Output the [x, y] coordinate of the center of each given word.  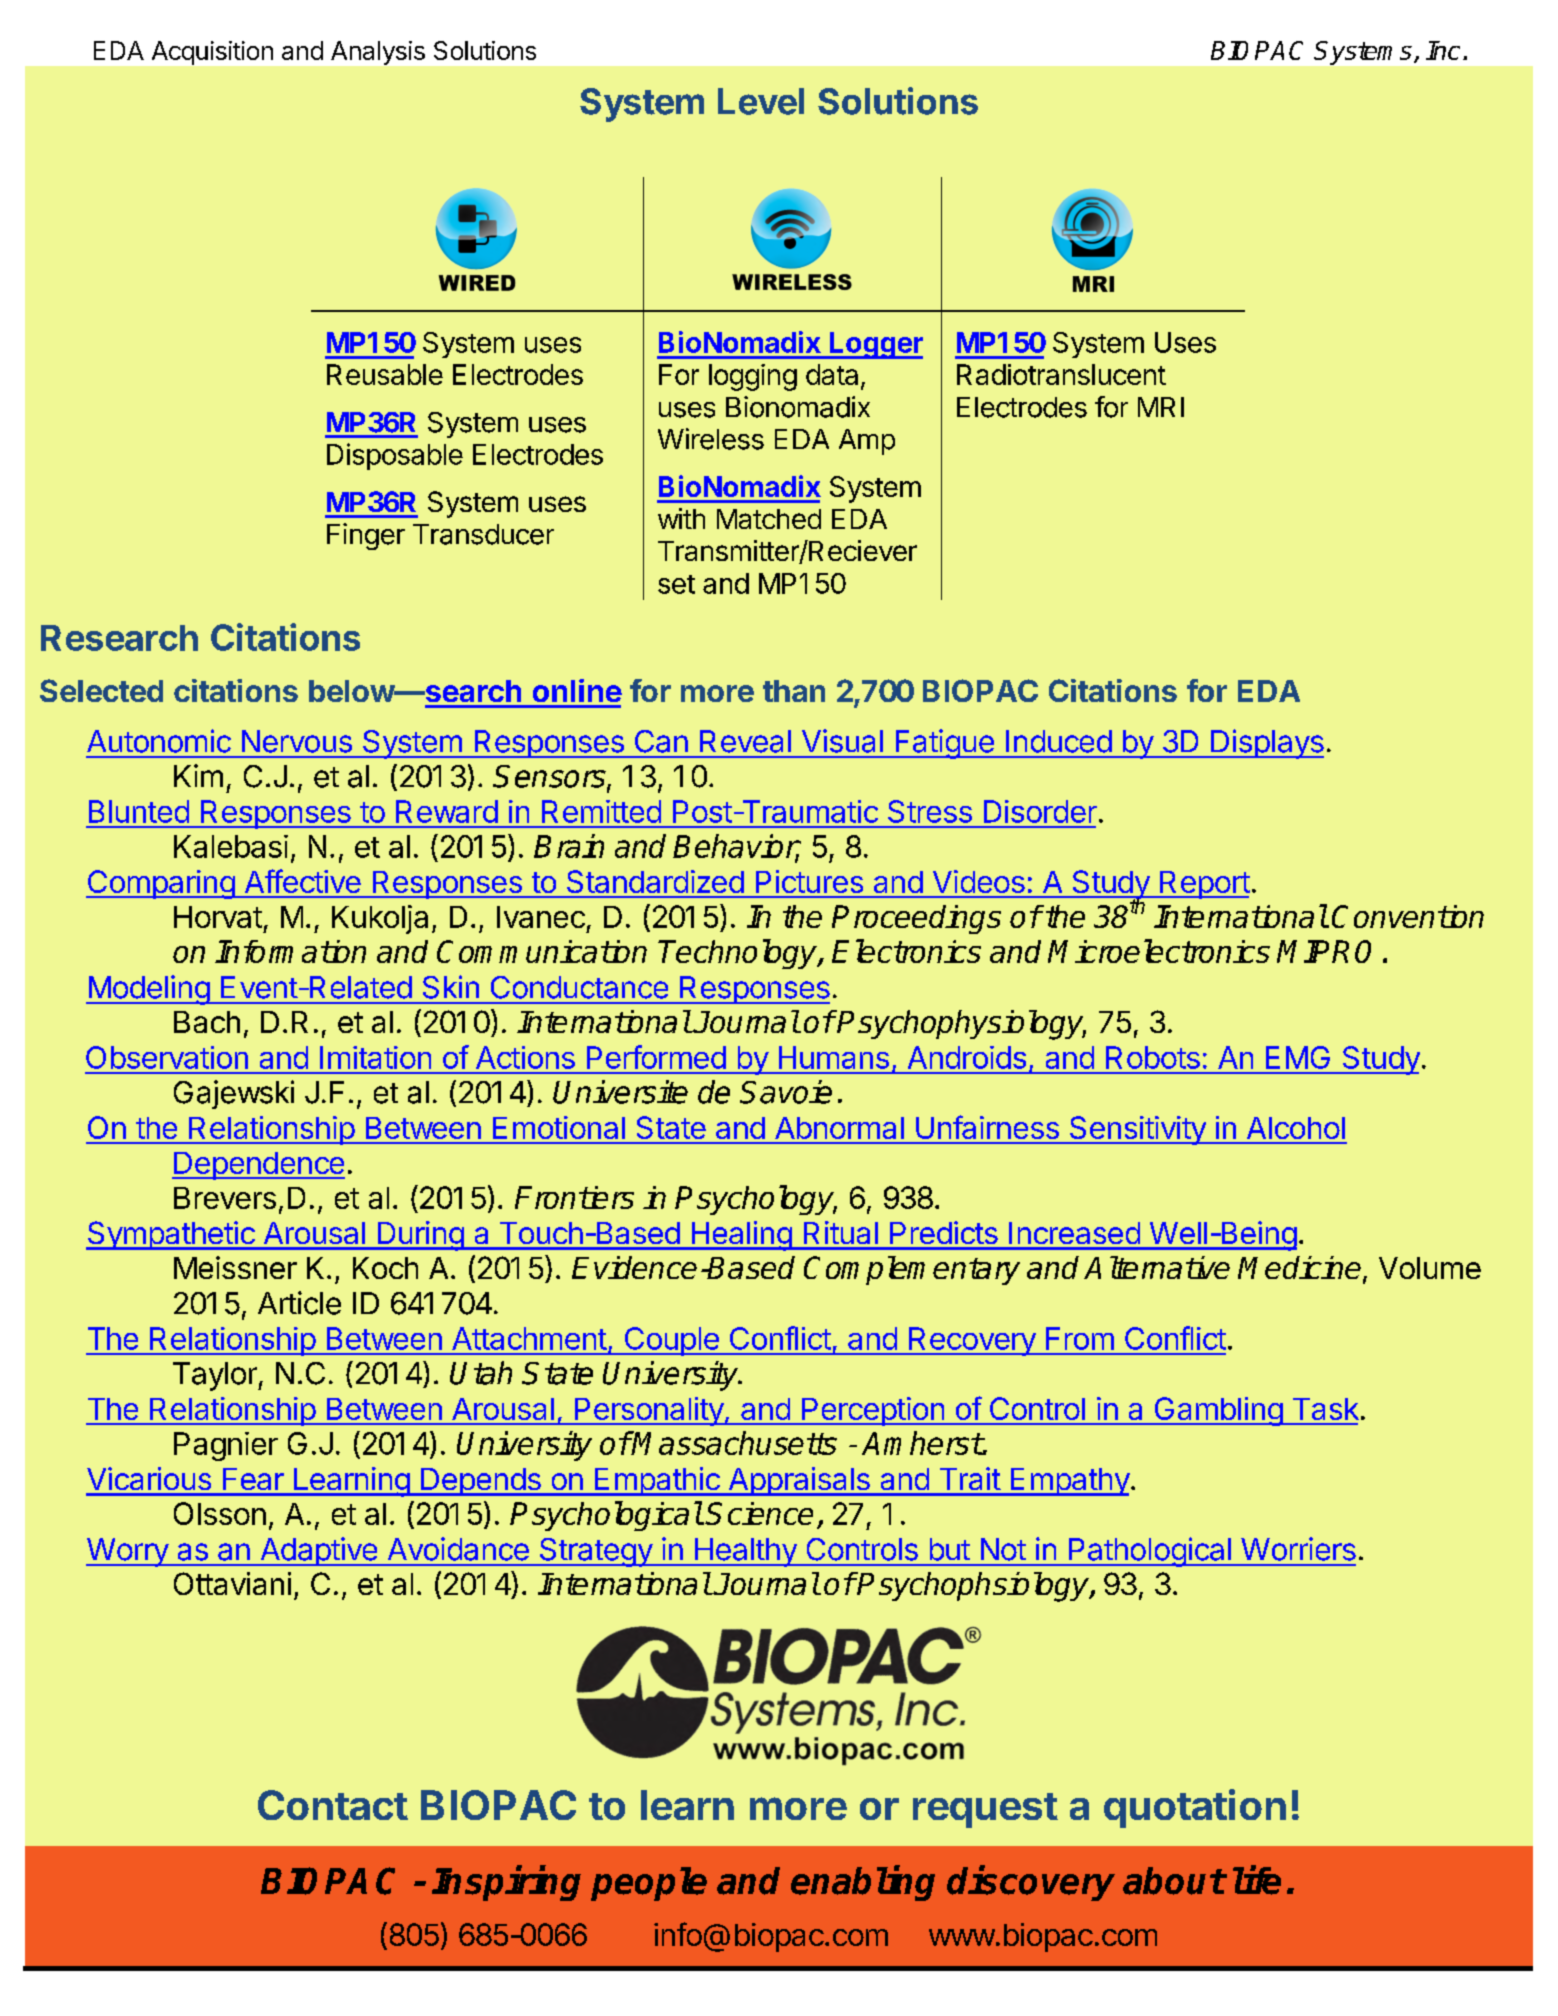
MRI [1161, 407]
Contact [333, 1805]
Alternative [1157, 1267]
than [794, 691]
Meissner [235, 1267]
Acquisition [212, 53]
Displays [1266, 744]
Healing [741, 1236]
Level [761, 101]
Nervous [297, 741]
